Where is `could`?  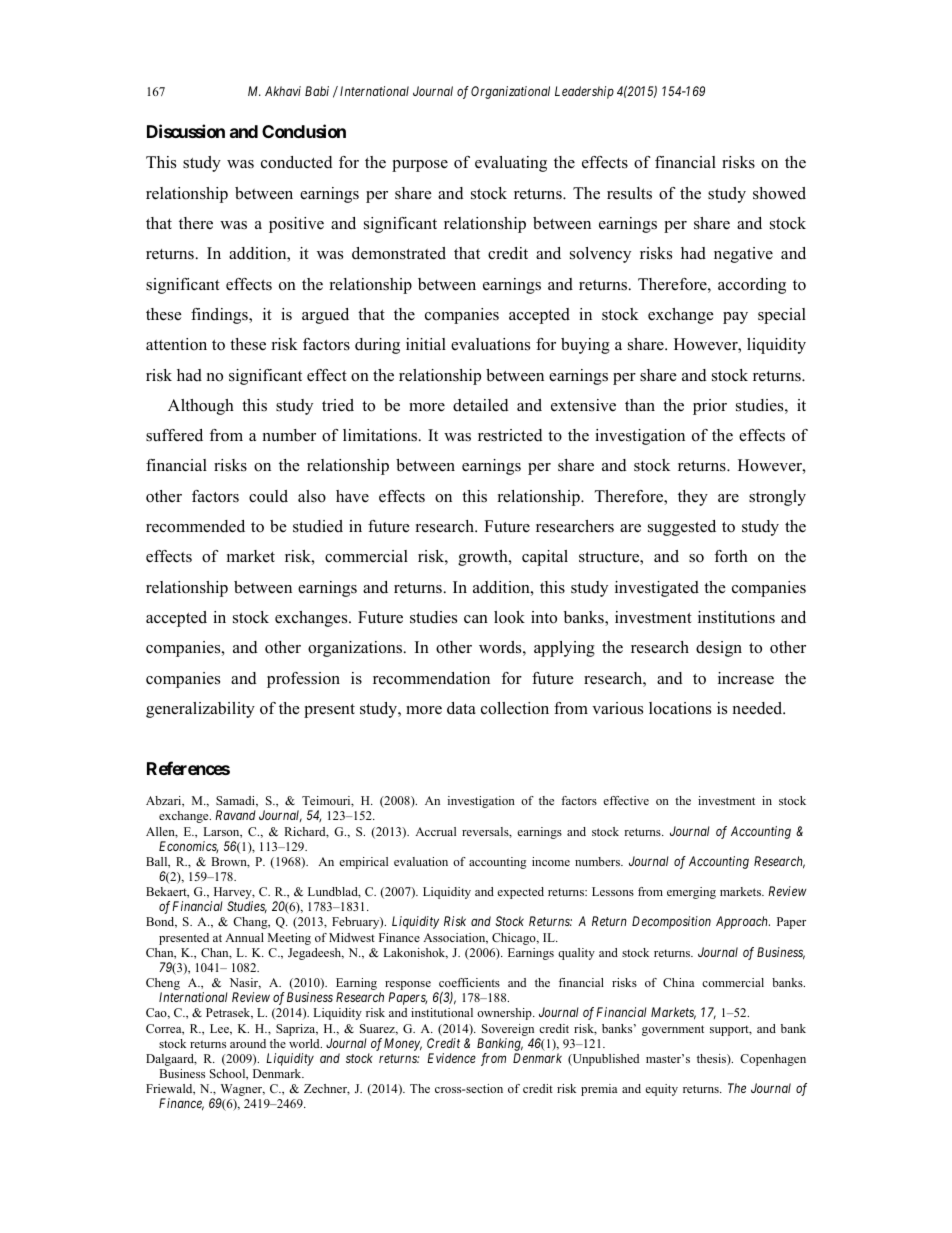
could is located at coordinates (268, 496).
